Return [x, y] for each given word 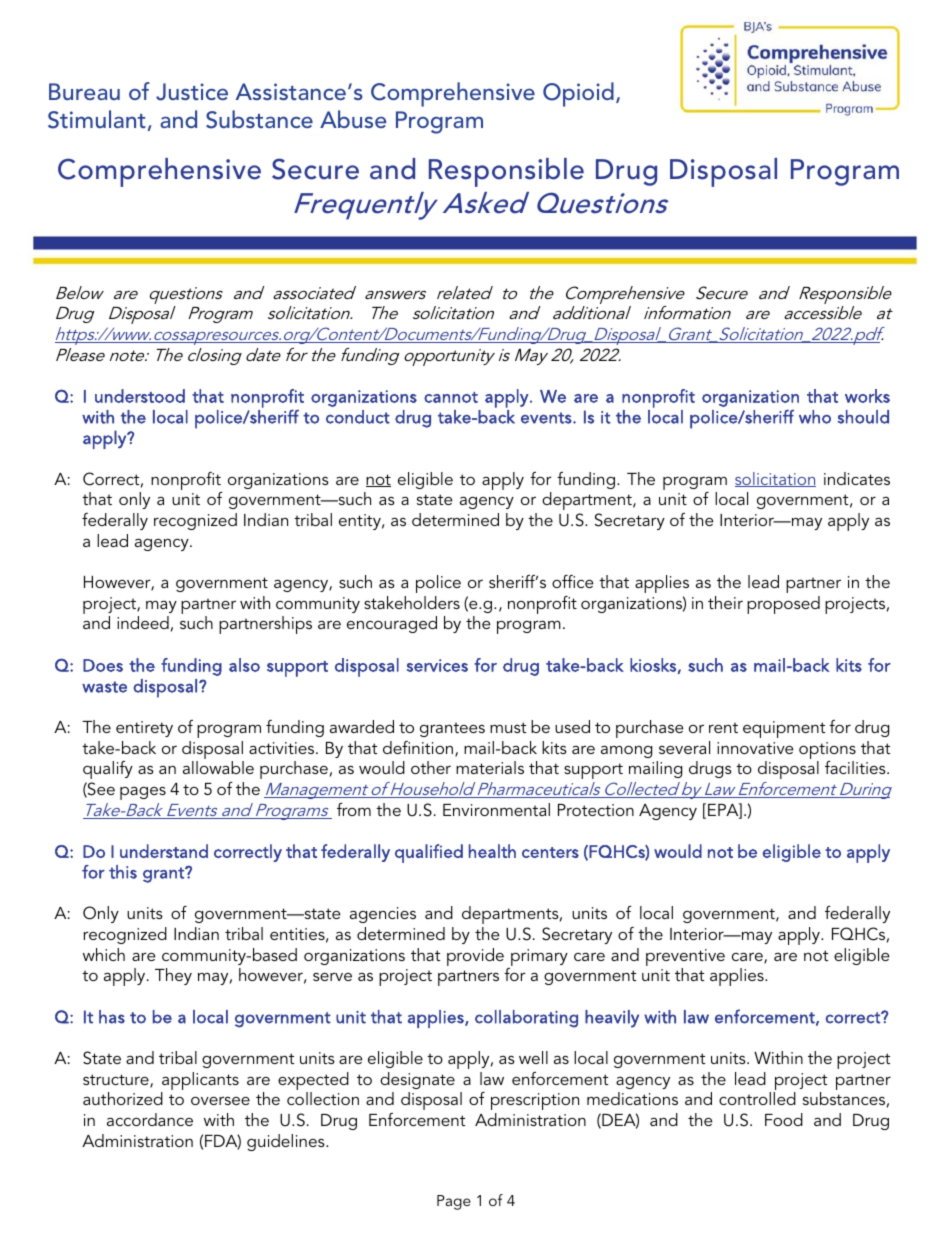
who [815, 417]
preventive [685, 957]
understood [140, 396]
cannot [451, 397]
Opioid [578, 94]
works [867, 396]
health [492, 851]
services [437, 665]
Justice [192, 92]
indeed [143, 622]
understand [164, 851]
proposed [783, 605]
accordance [150, 1119]
